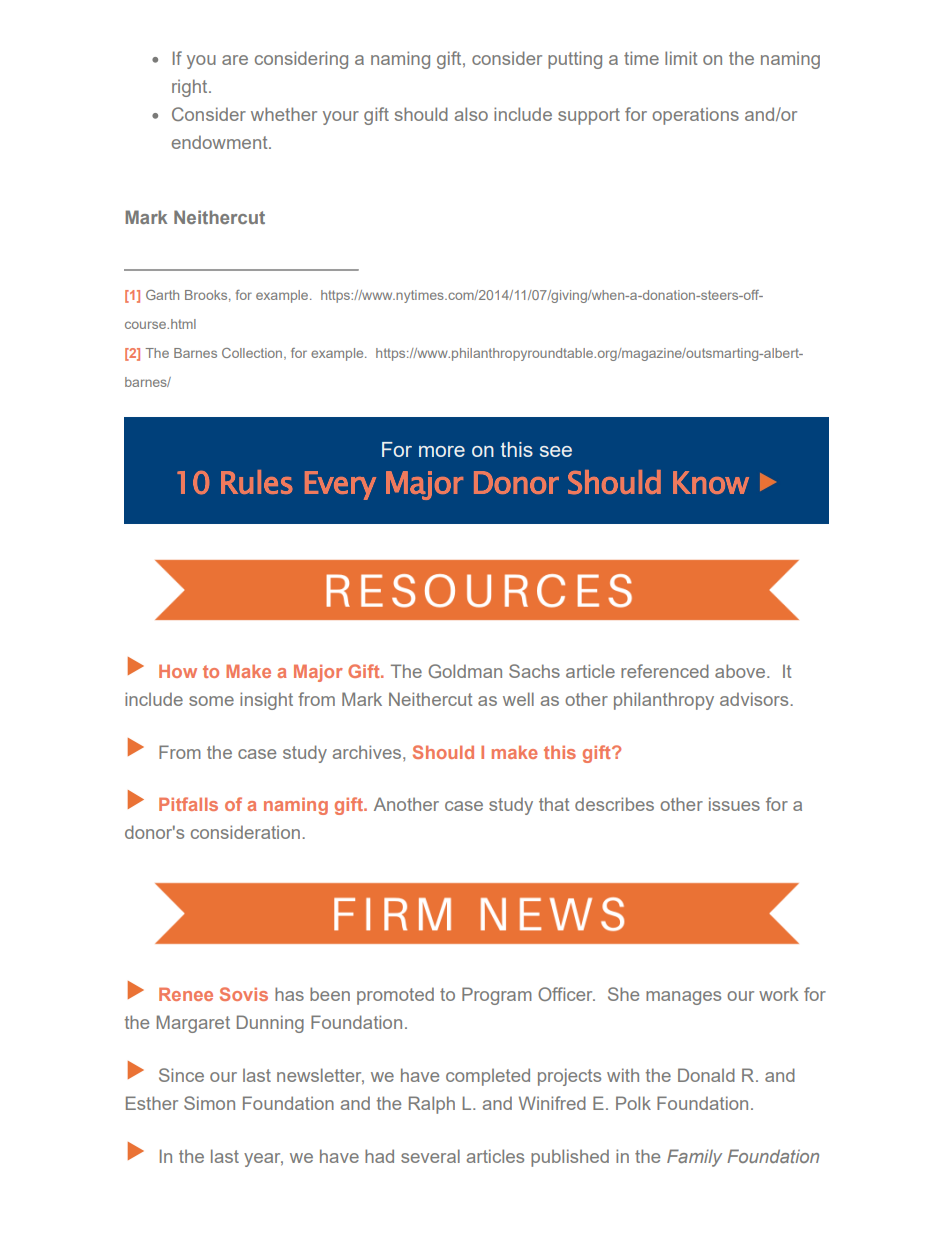 This screenshot has width=952, height=1233. I want to click on above, so click(741, 671).
